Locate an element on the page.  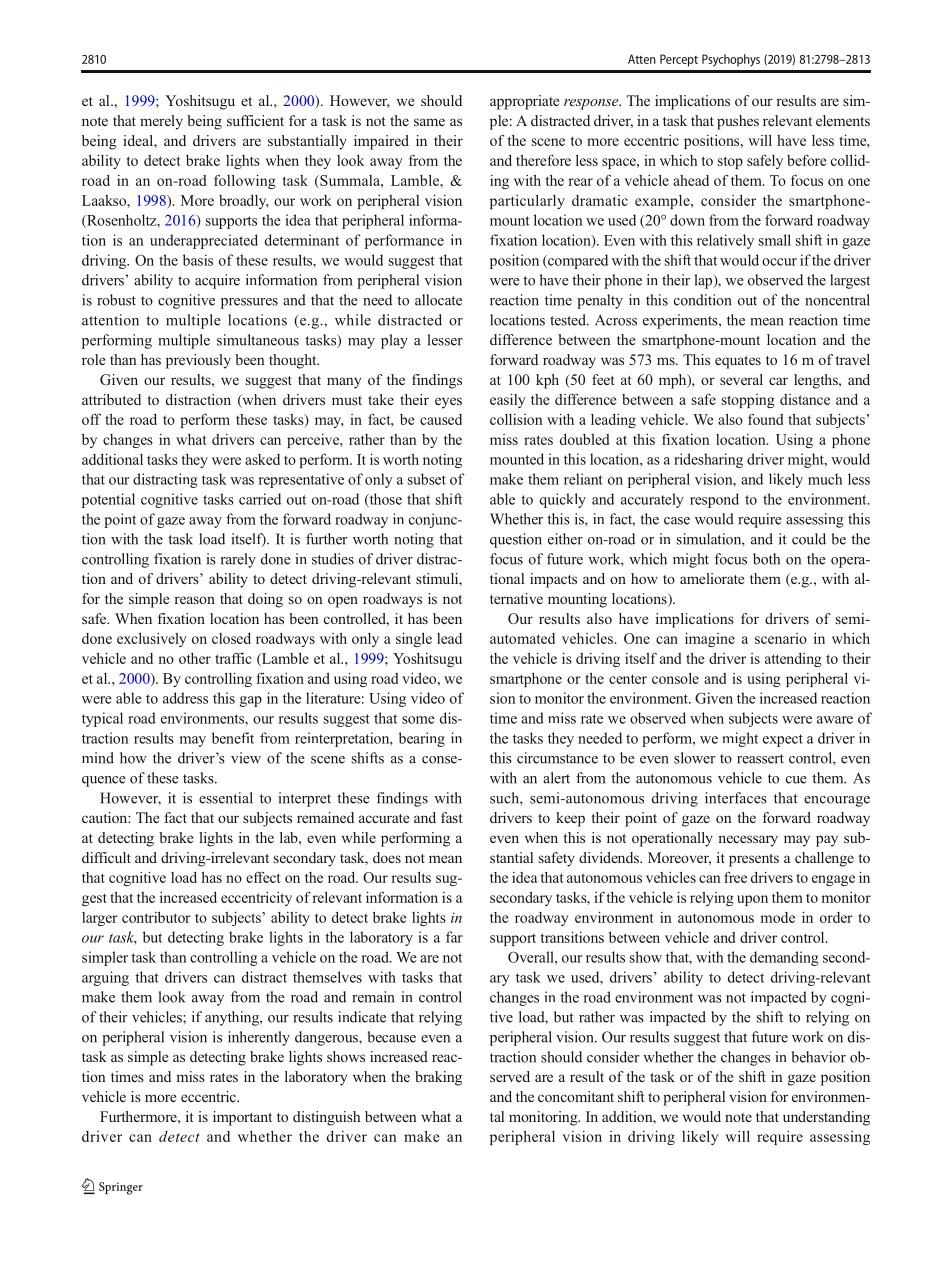
behavior is located at coordinates (819, 1057).
